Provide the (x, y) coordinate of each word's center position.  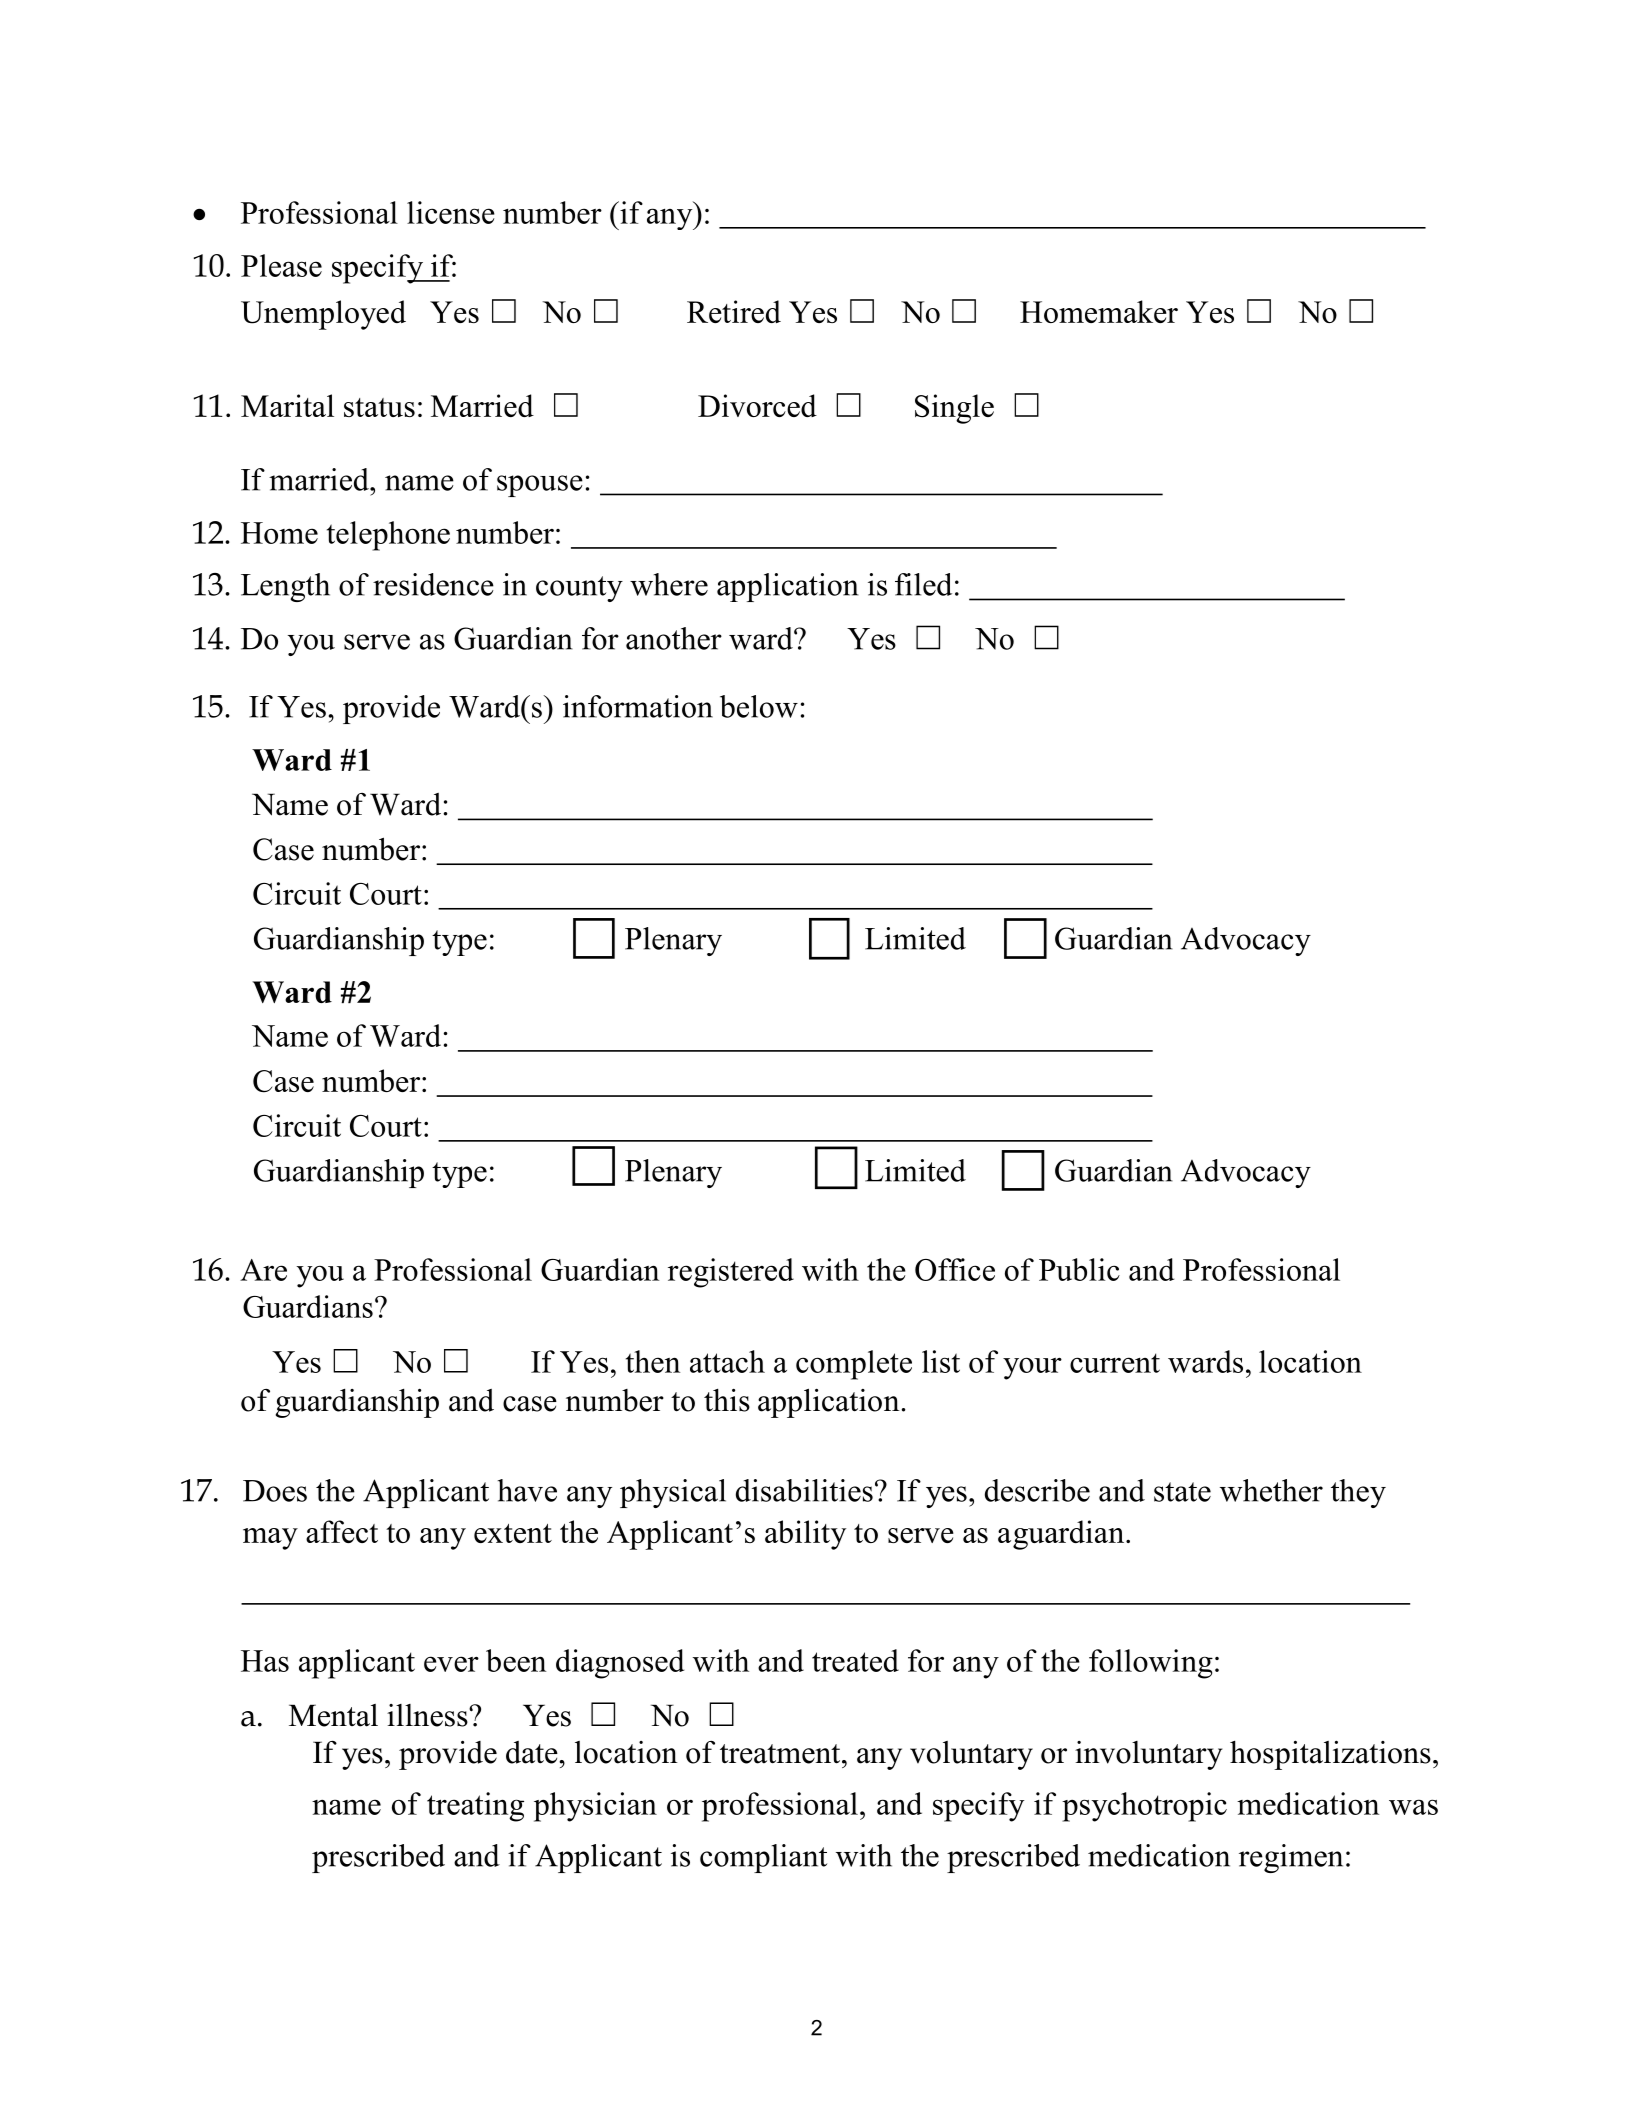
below (759, 706)
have (527, 1490)
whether (1271, 1490)
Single (954, 409)
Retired (734, 311)
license (451, 212)
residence (433, 584)
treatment (781, 1754)
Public (1079, 1269)
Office (955, 1269)
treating (475, 1807)
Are (263, 1270)
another (674, 638)
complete (854, 1365)
